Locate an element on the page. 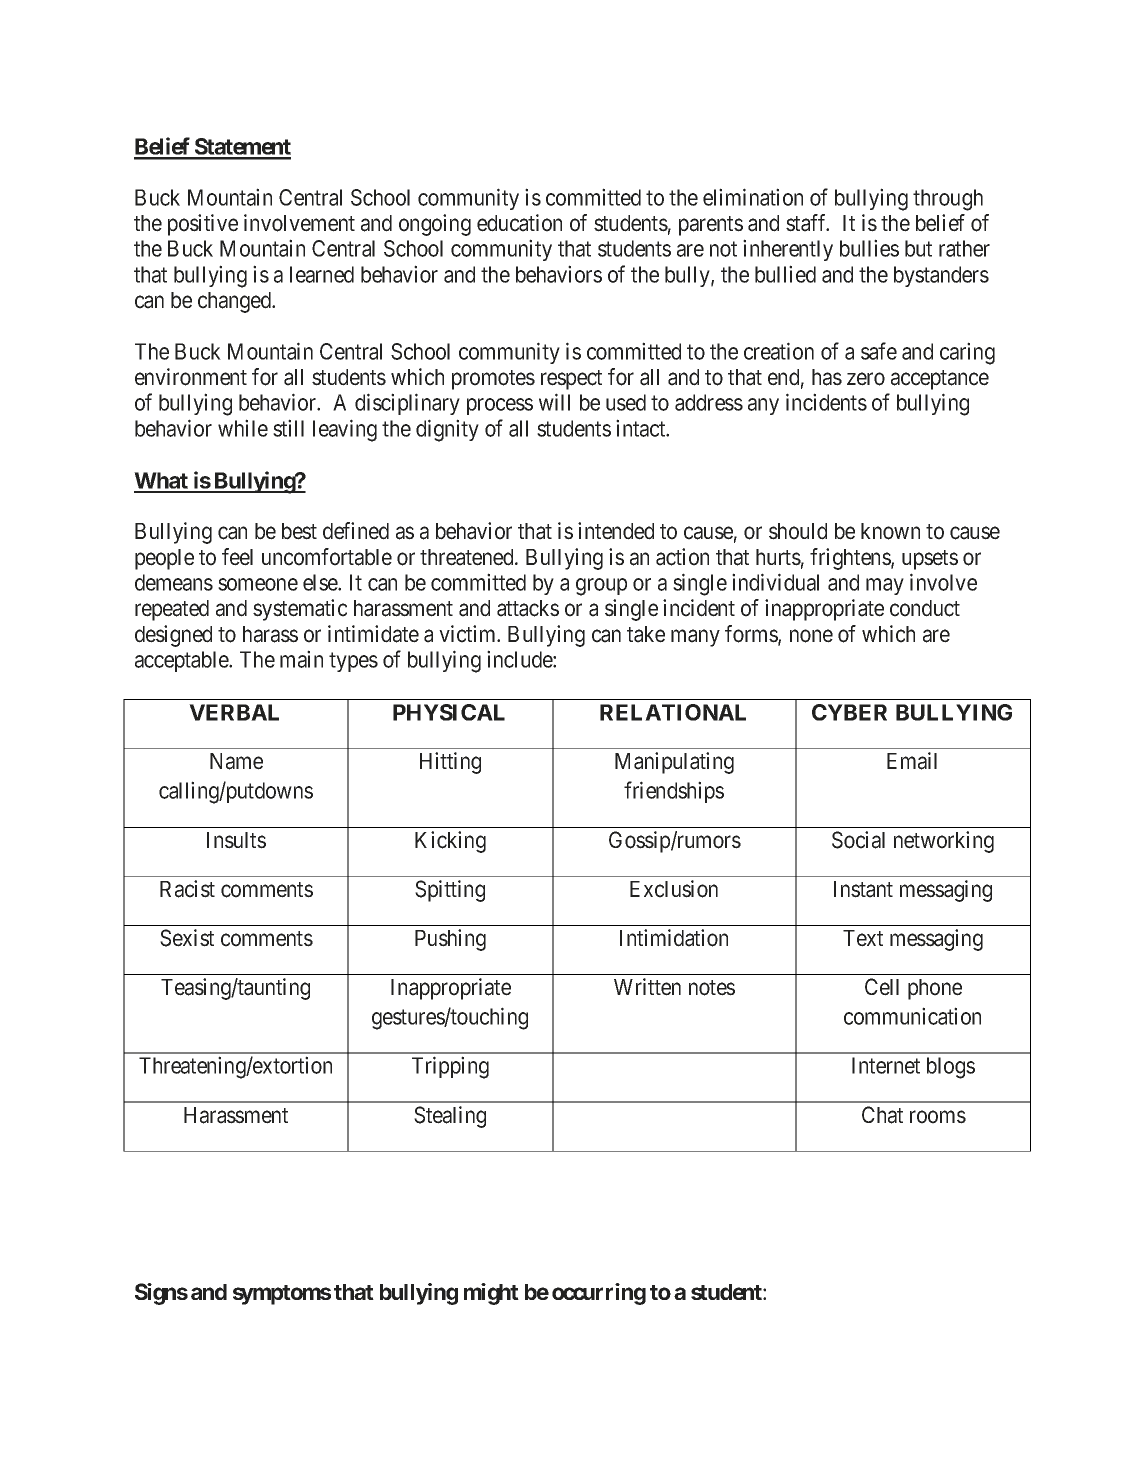 This document has height=1474, width=1139. might is located at coordinates (491, 1294).
